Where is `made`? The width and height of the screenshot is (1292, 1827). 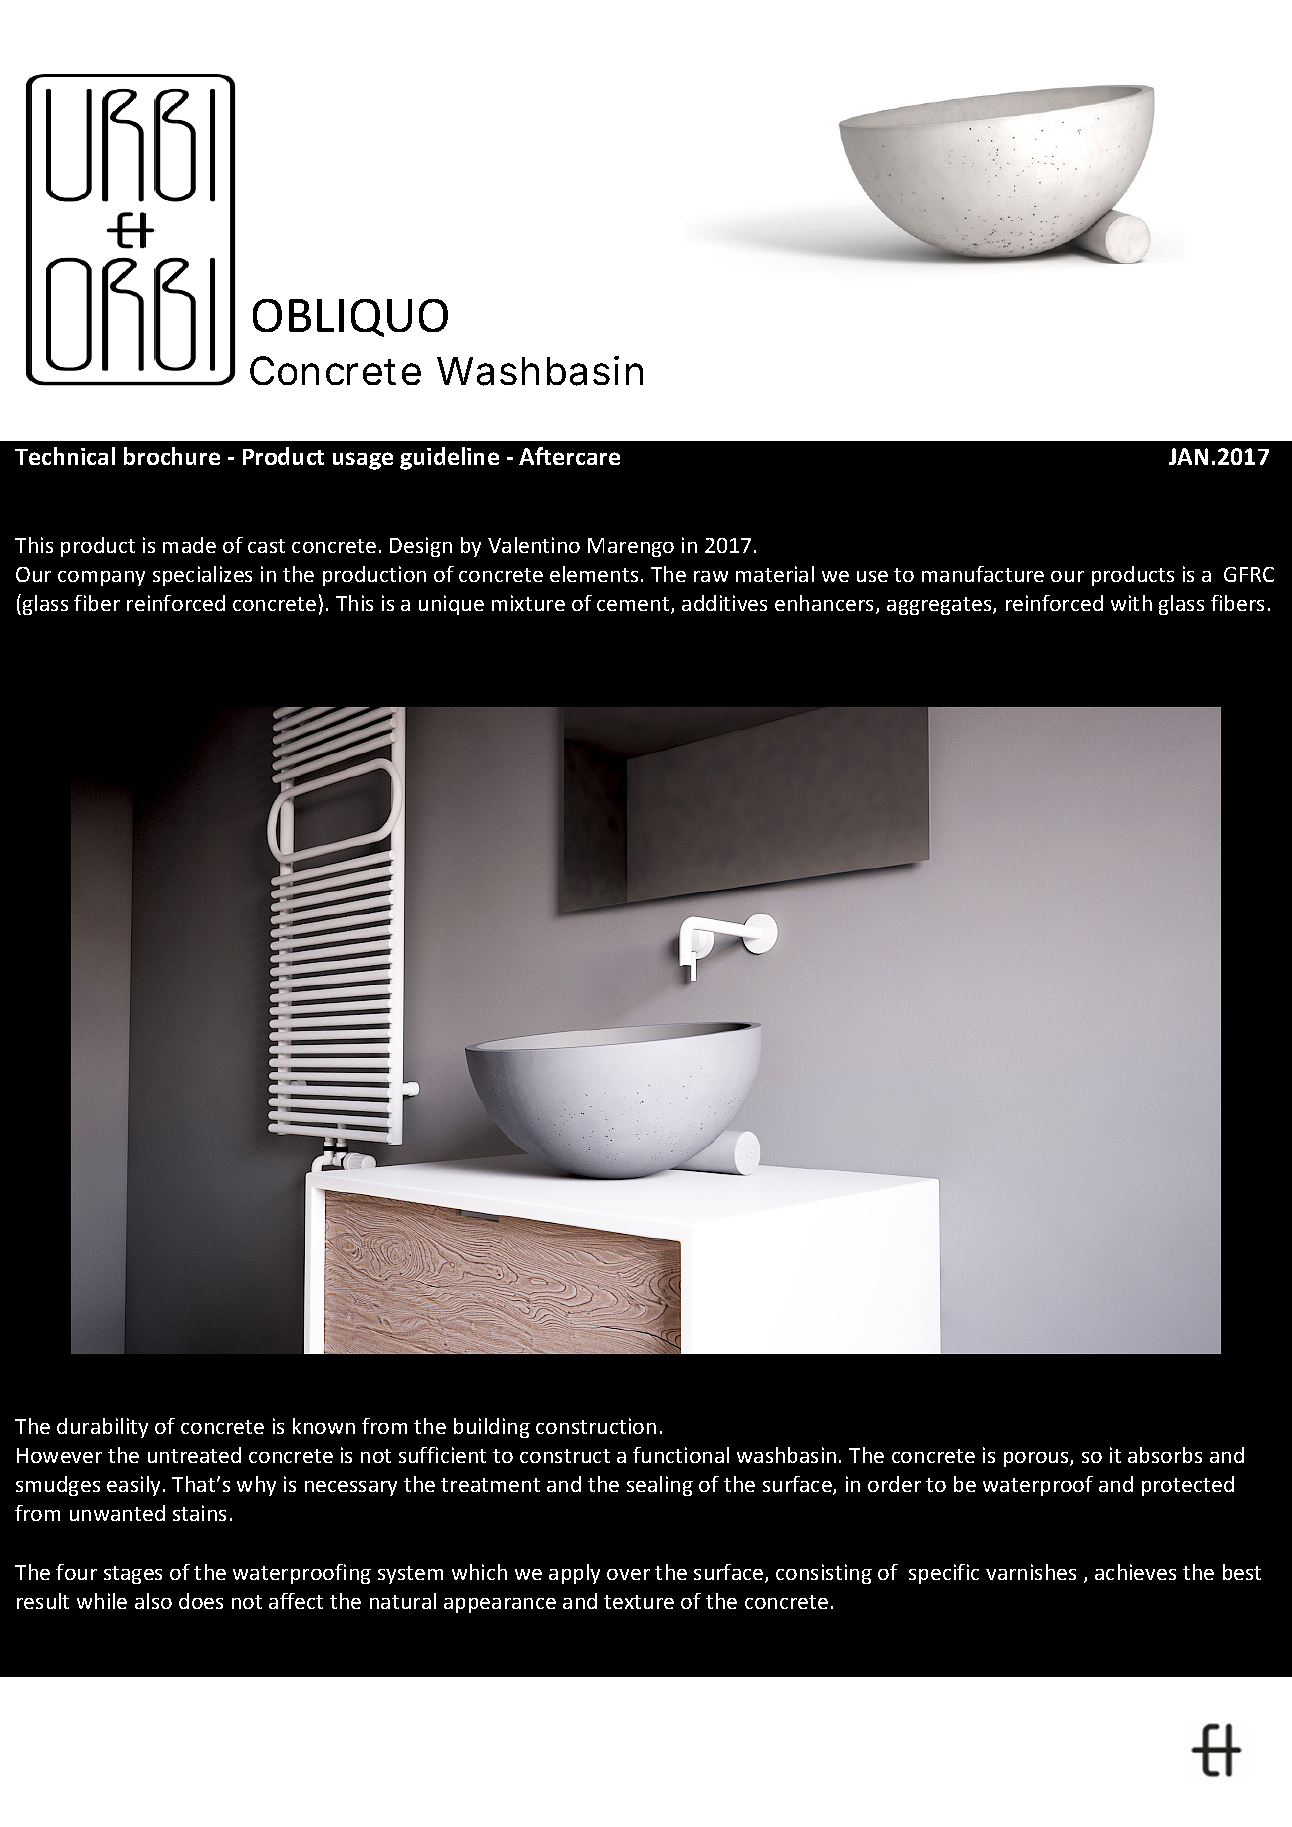 made is located at coordinates (189, 545).
